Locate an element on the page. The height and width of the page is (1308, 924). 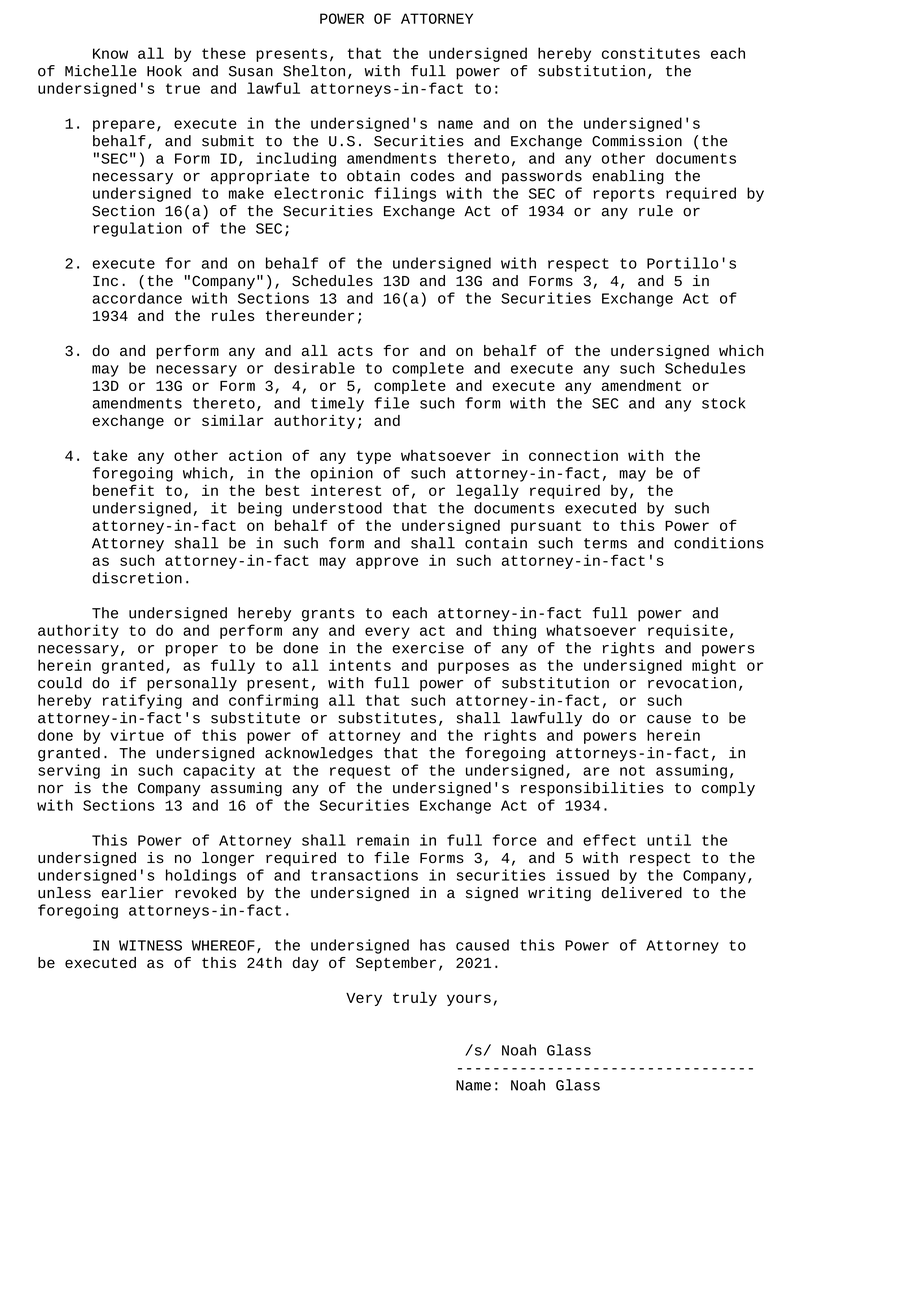
terms is located at coordinates (605, 543).
